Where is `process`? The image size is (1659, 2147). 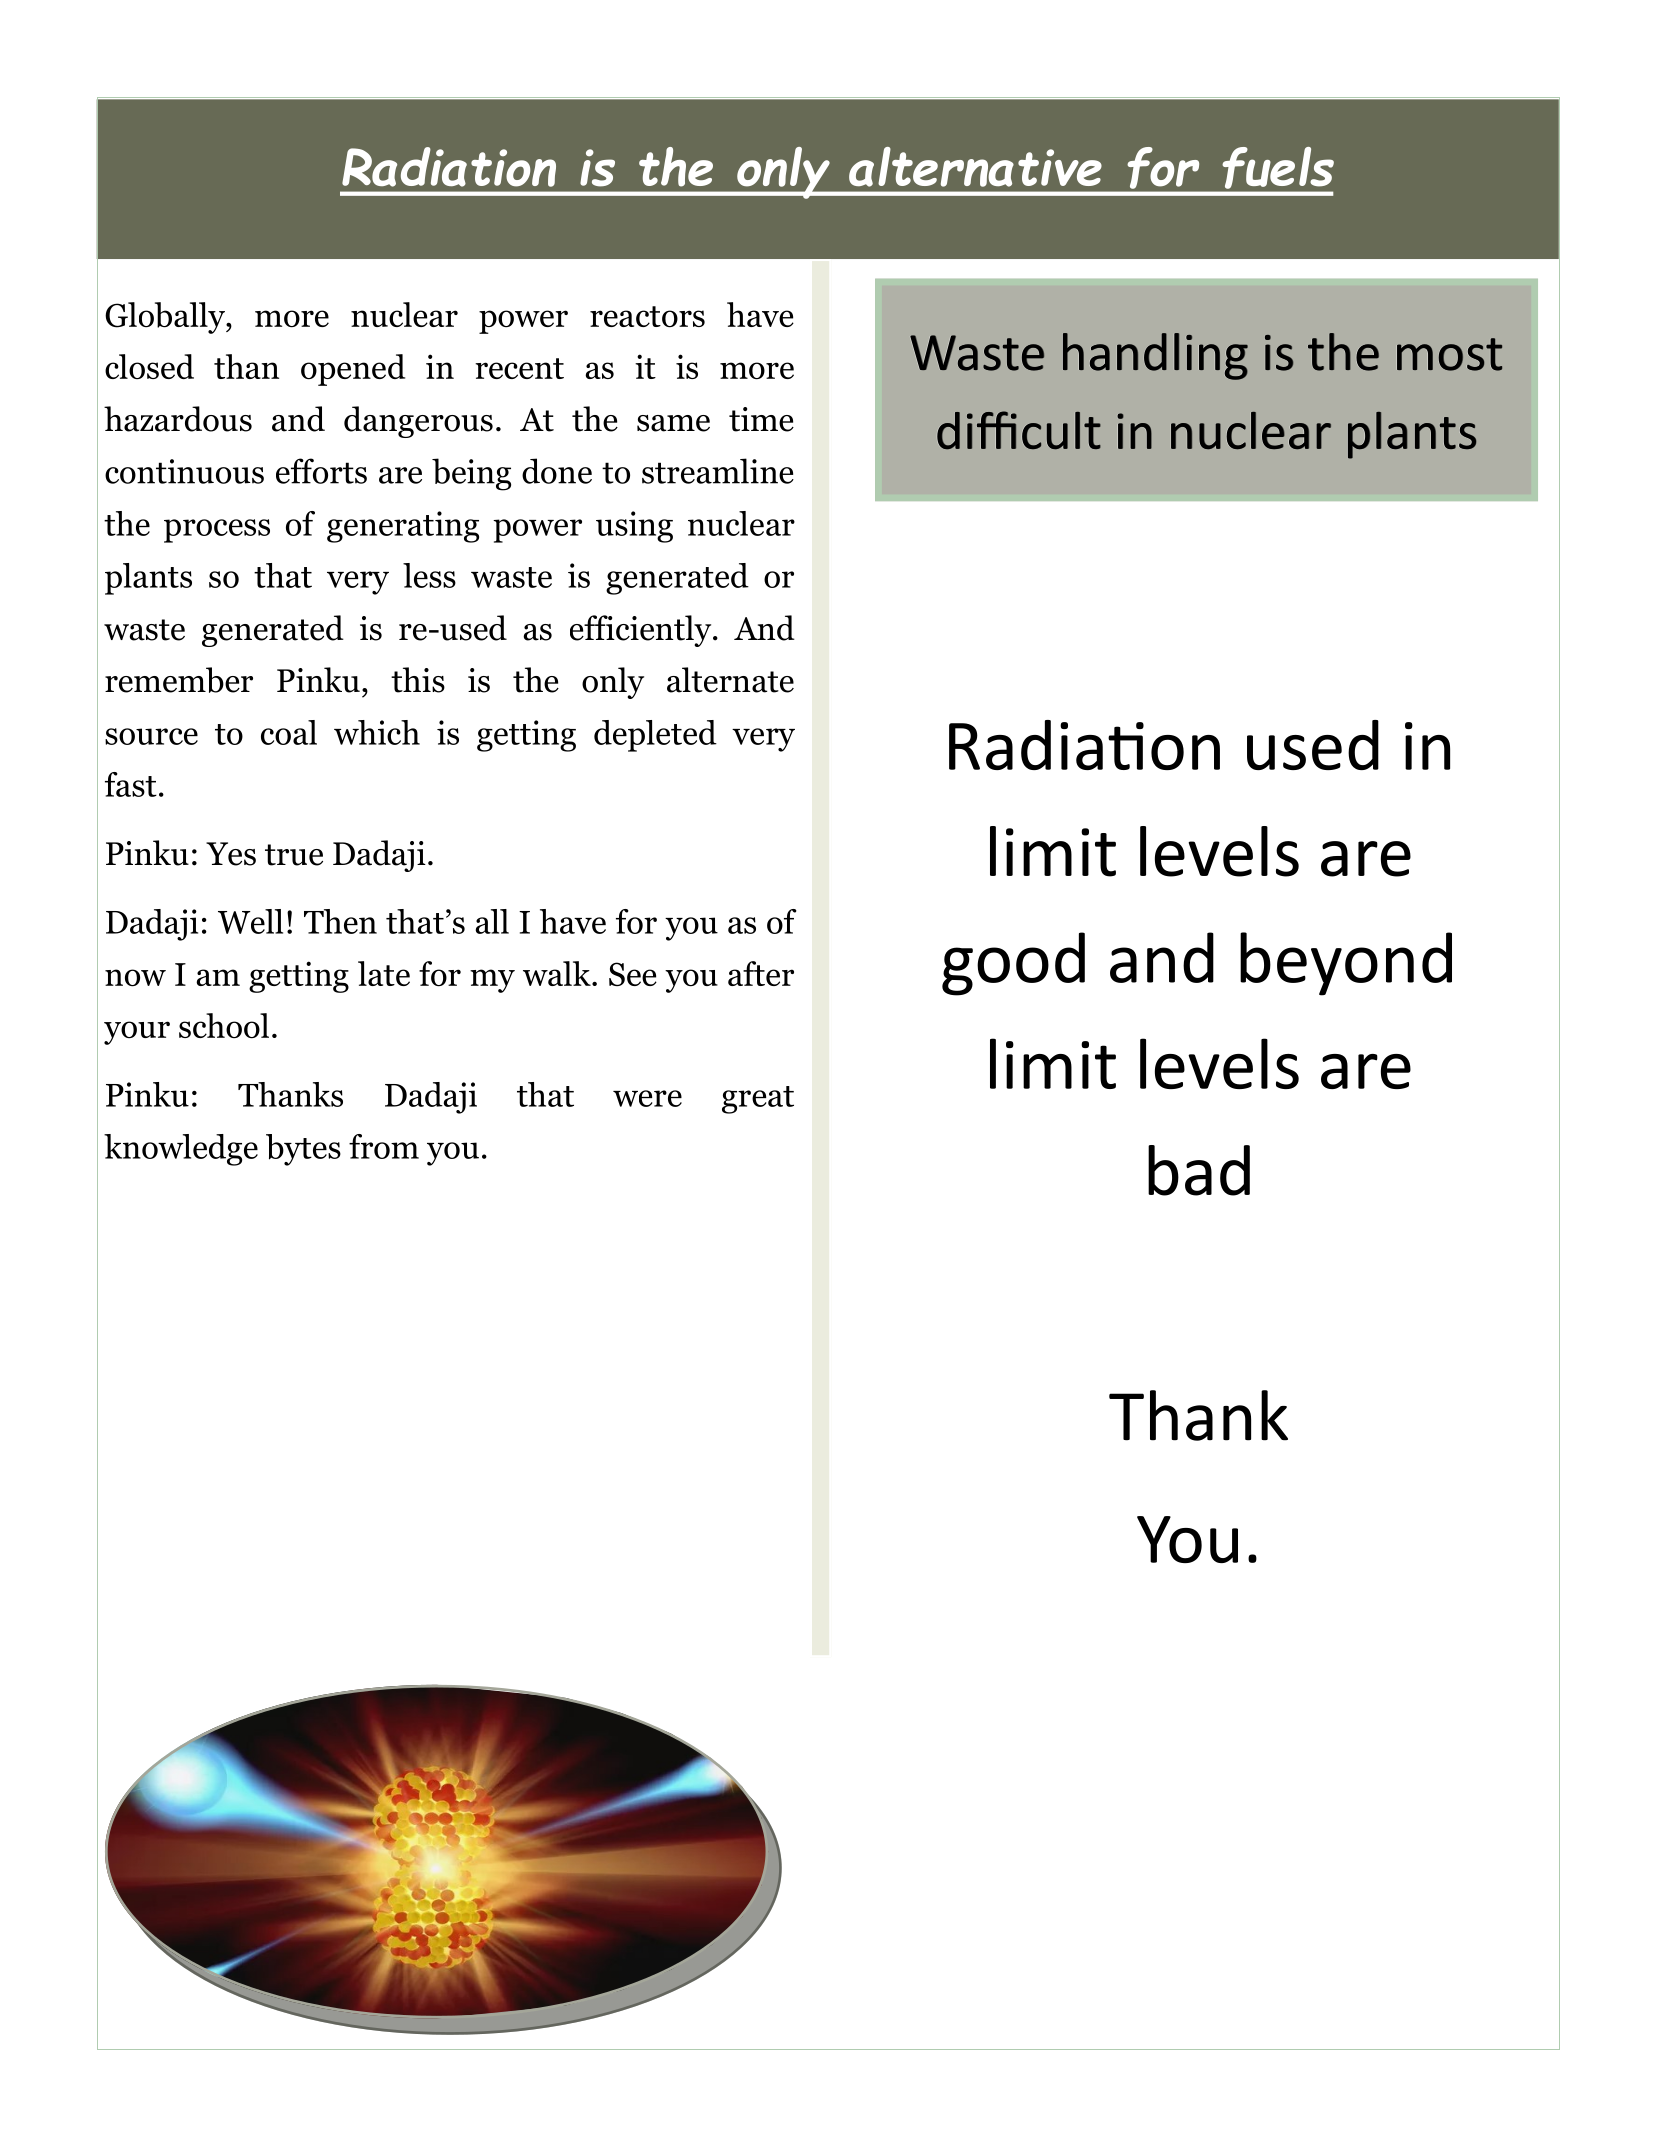
process is located at coordinates (217, 531).
